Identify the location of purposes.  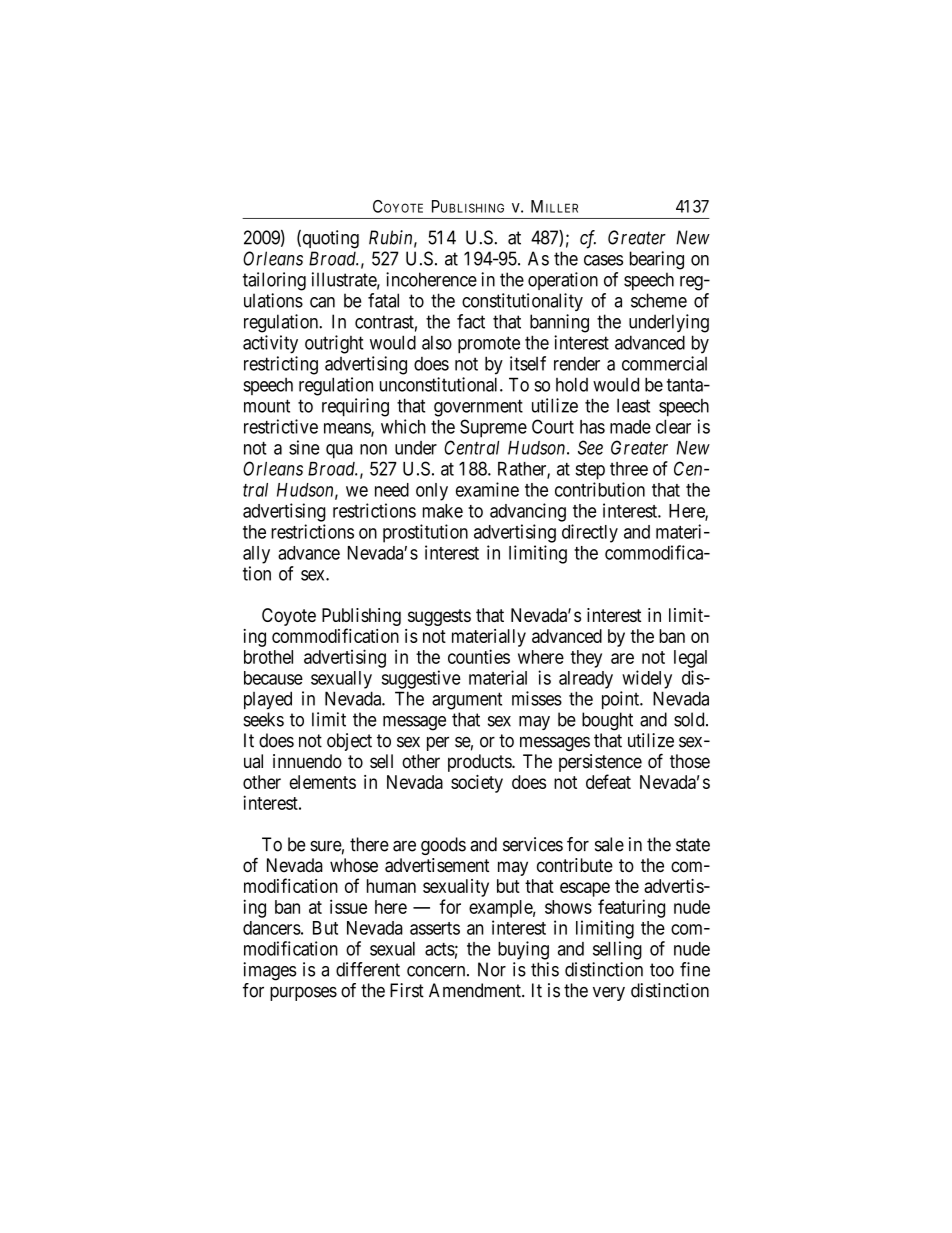
(303, 993).
